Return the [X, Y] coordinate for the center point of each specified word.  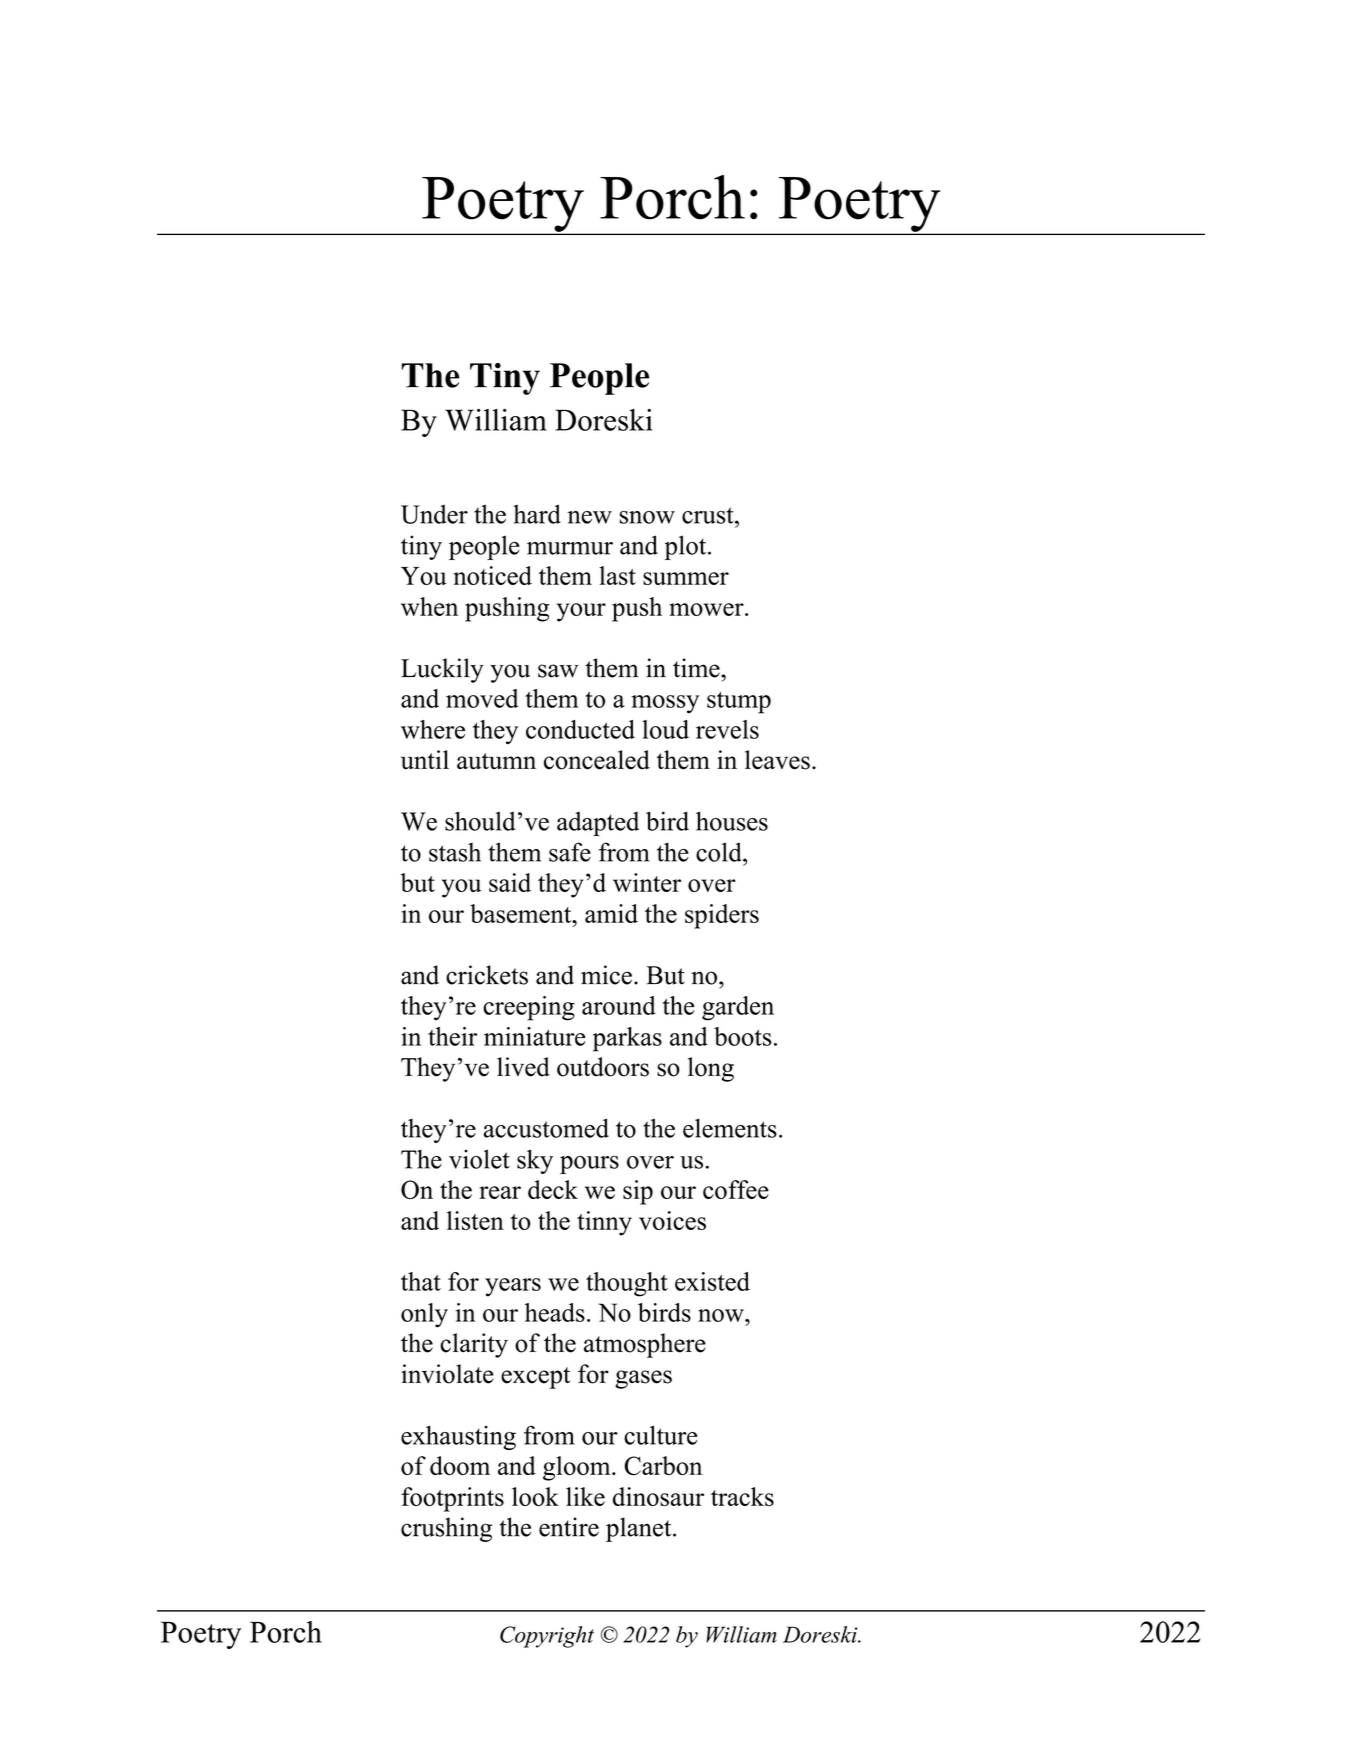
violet [479, 1159]
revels [727, 729]
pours [589, 1165]
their [452, 1036]
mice [606, 975]
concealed [597, 760]
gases [643, 1379]
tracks [742, 1496]
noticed [493, 575]
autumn [496, 761]
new [590, 517]
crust [709, 515]
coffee [736, 1189]
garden [738, 1008]
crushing [446, 1529]
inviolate [447, 1374]
